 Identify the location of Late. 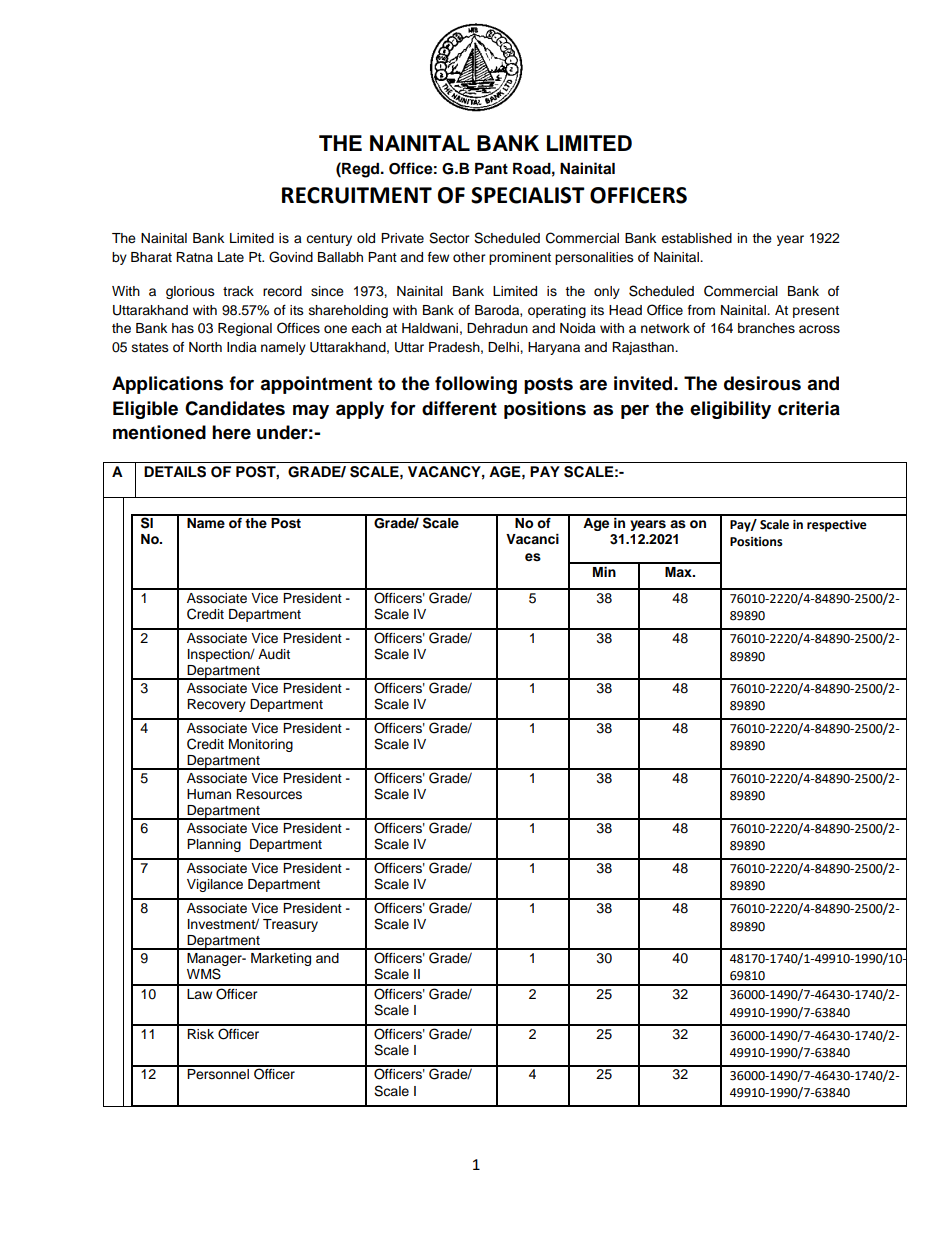
(231, 257).
